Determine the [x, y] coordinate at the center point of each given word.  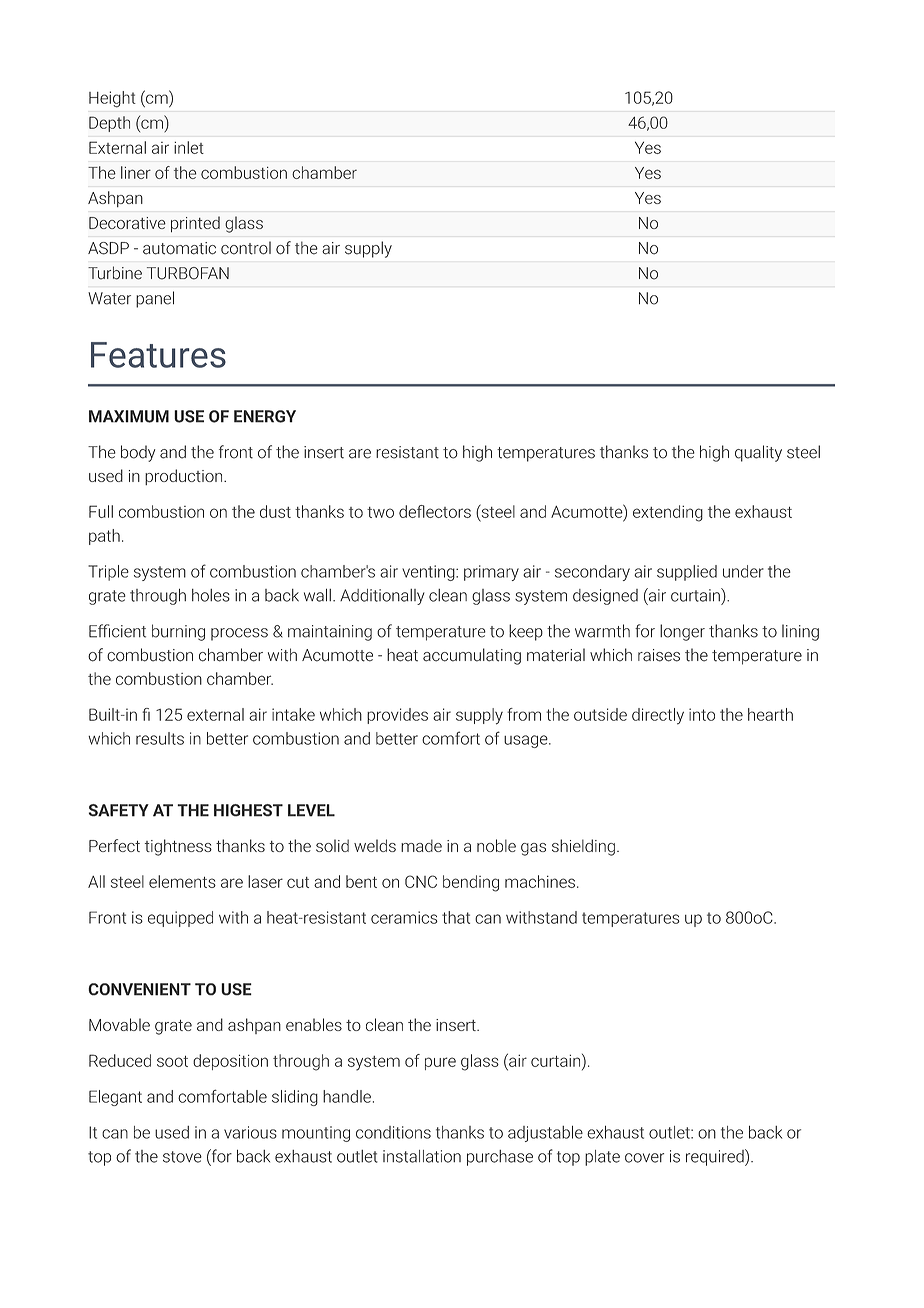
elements [182, 881]
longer [682, 632]
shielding [583, 847]
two [380, 512]
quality [758, 453]
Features [158, 355]
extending [668, 513]
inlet [189, 147]
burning [178, 632]
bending [471, 883]
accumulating [472, 656]
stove [182, 1157]
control [246, 248]
